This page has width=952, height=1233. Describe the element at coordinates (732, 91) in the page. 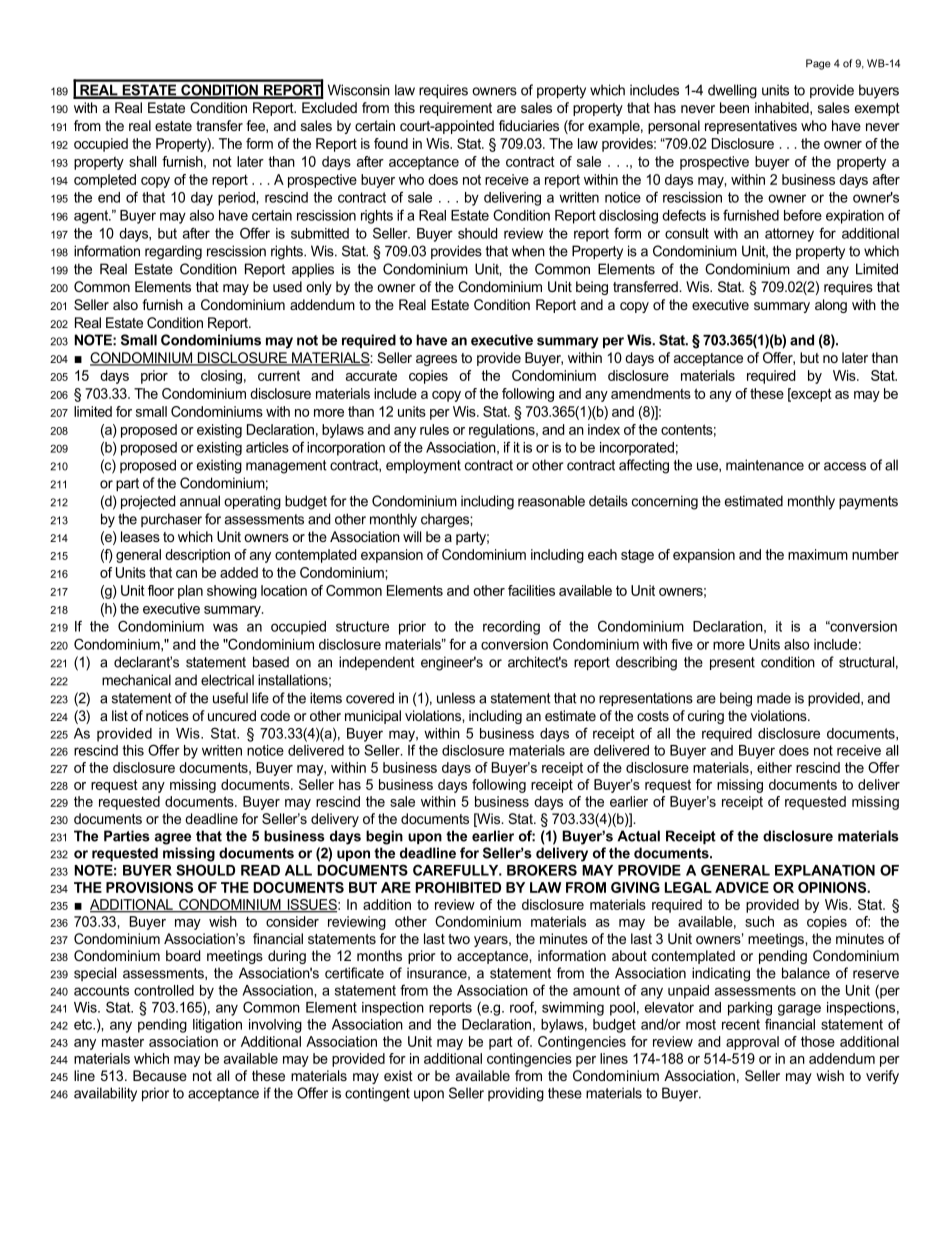

I see `dwelling` at that location.
